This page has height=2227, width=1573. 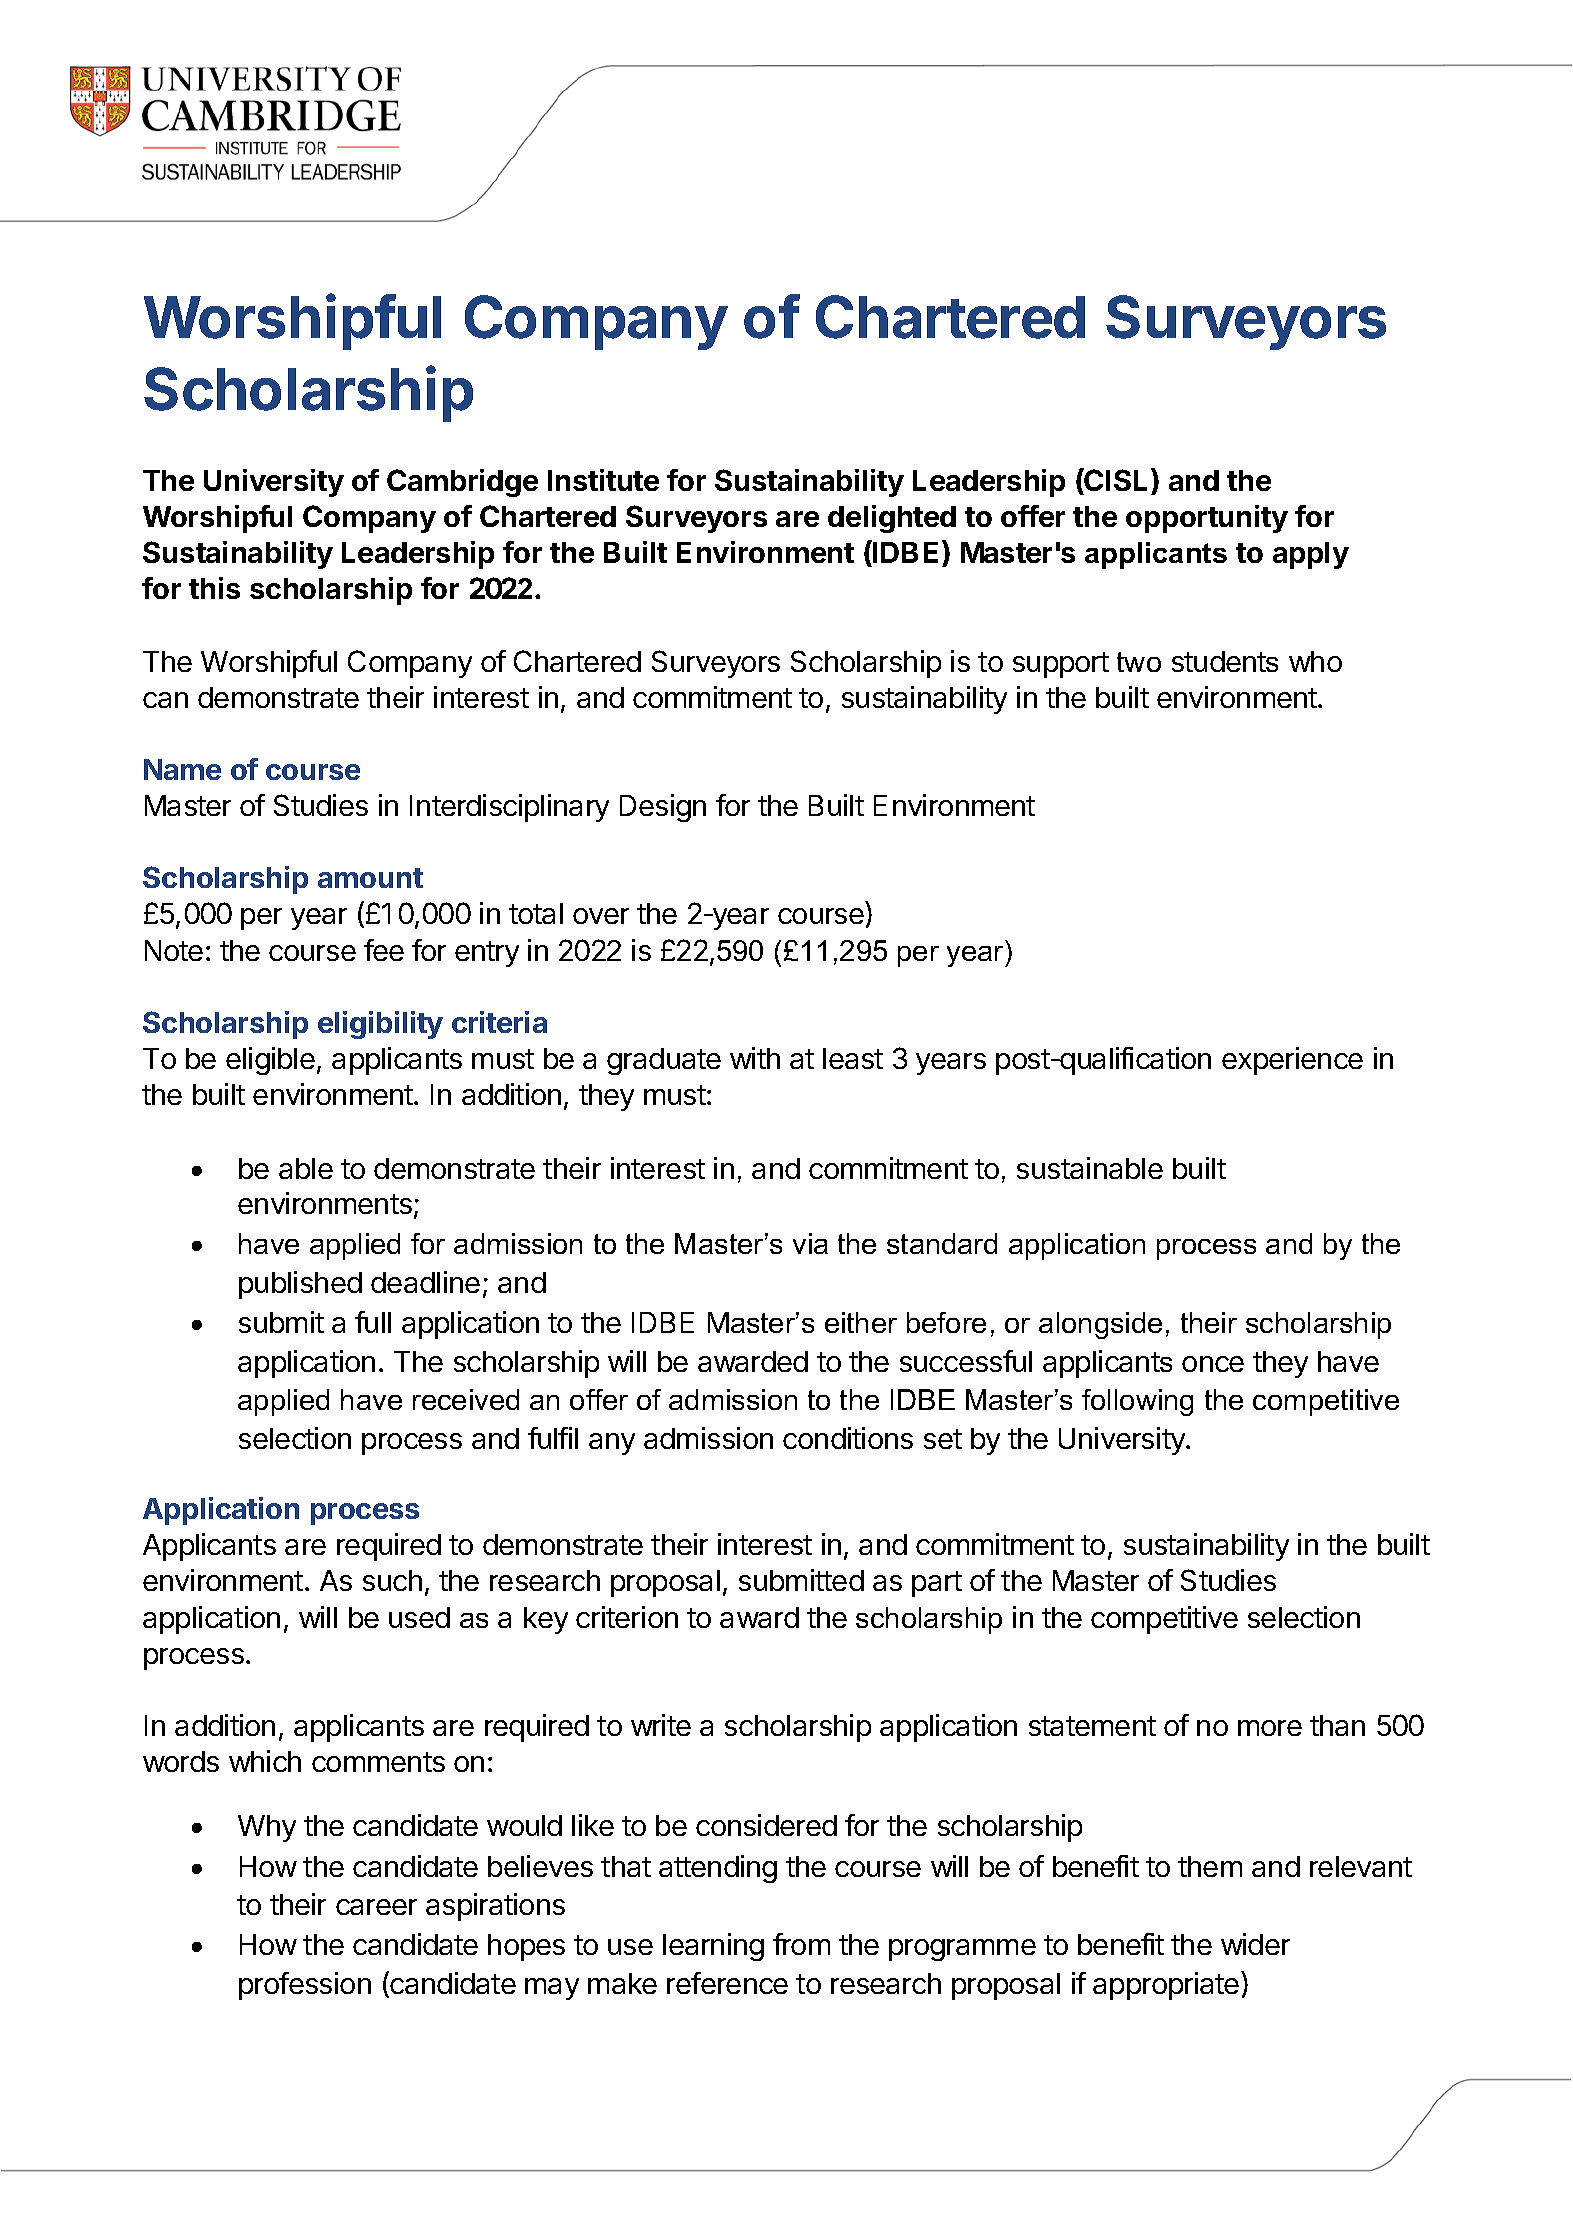 What do you see at coordinates (810, 1243) in the page?
I see `via` at bounding box center [810, 1243].
